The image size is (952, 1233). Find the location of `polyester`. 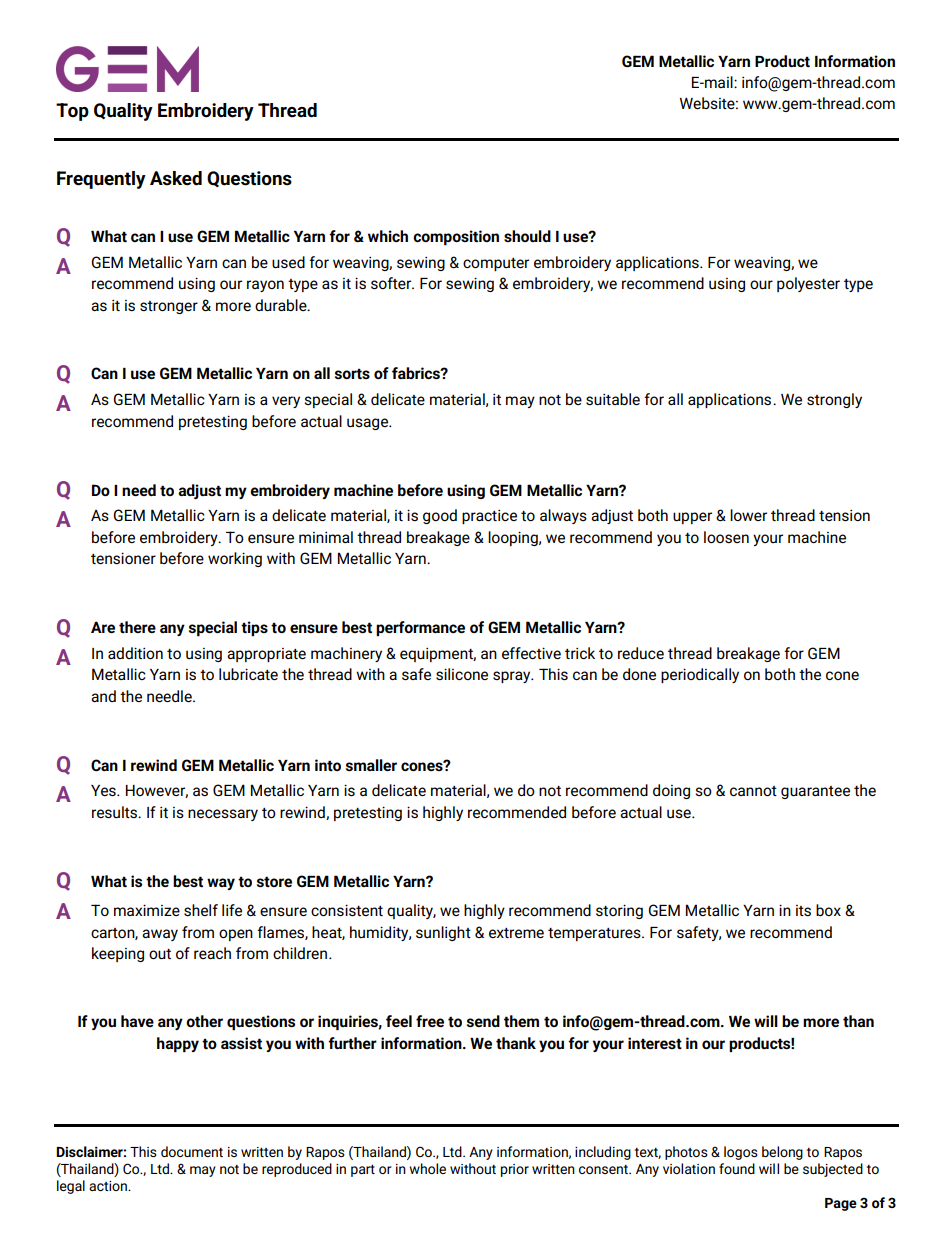

polyester is located at coordinates (808, 284).
